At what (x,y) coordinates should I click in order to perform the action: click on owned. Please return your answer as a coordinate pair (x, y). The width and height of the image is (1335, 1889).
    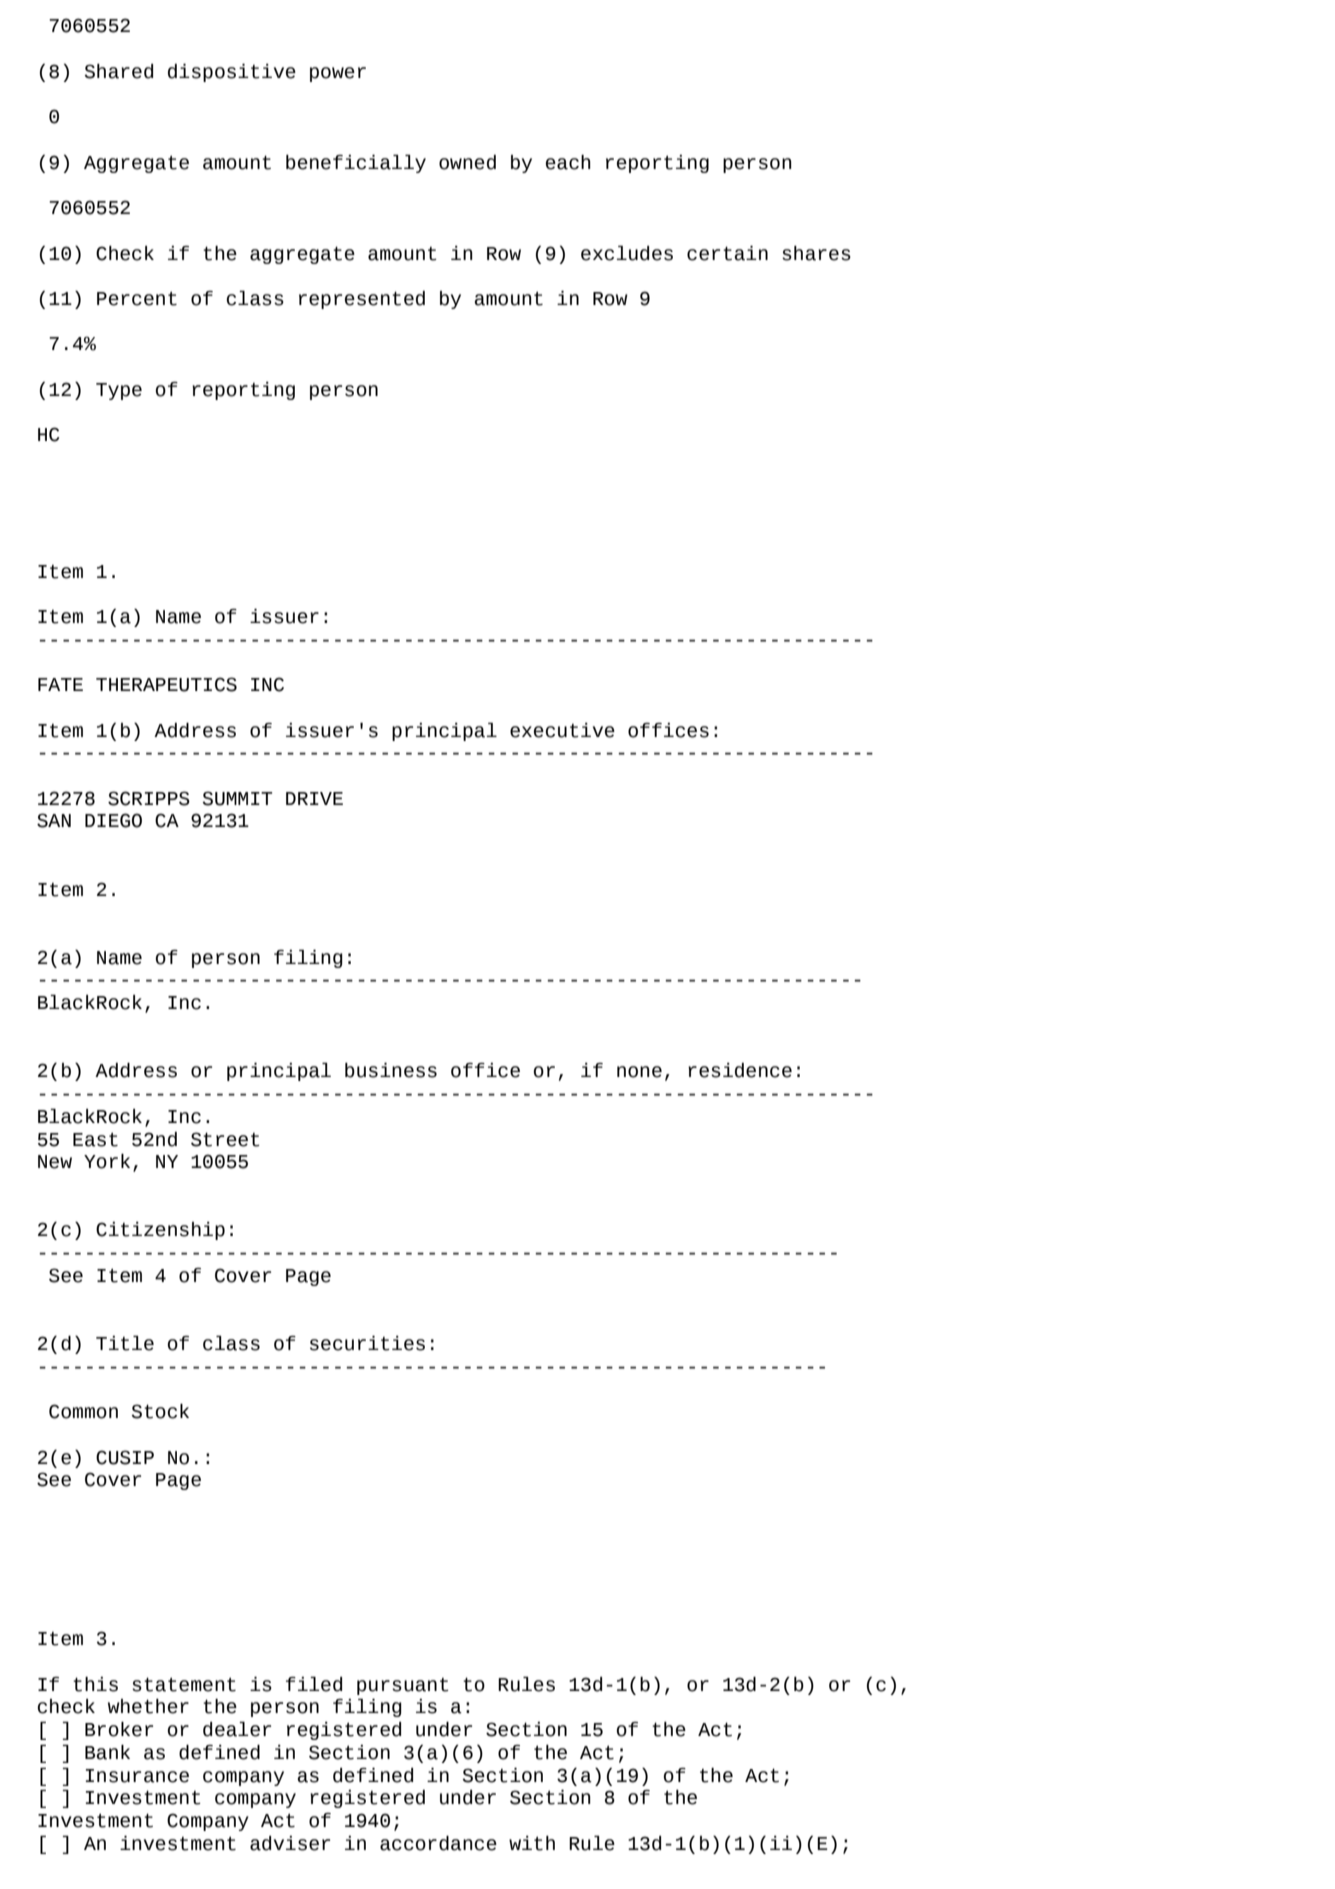
    Looking at the image, I should click on (467, 162).
